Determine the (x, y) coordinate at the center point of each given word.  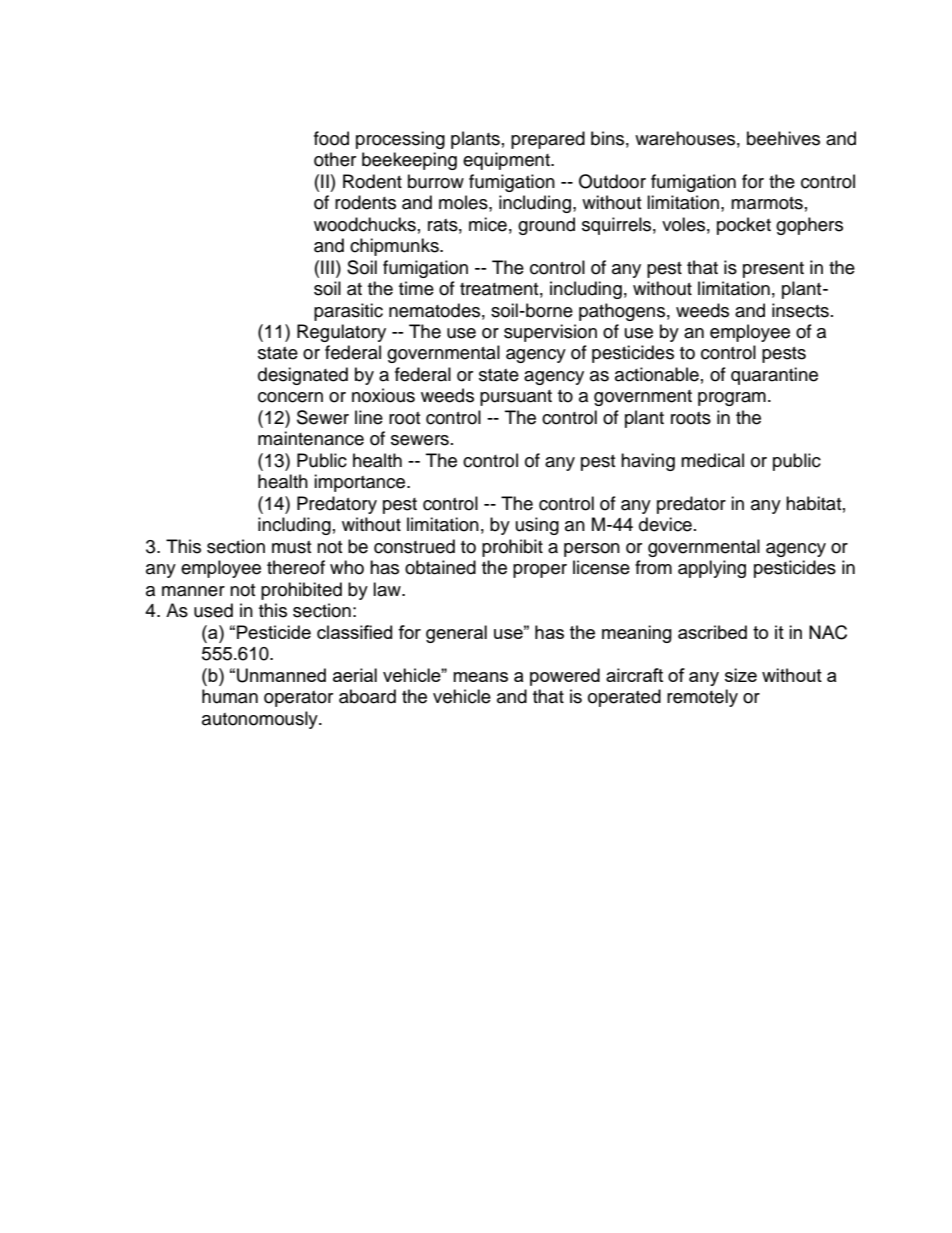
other (335, 159)
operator (298, 699)
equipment (507, 161)
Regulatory (341, 333)
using (537, 526)
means (480, 677)
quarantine (774, 376)
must (291, 547)
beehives (783, 138)
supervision (550, 333)
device (665, 524)
